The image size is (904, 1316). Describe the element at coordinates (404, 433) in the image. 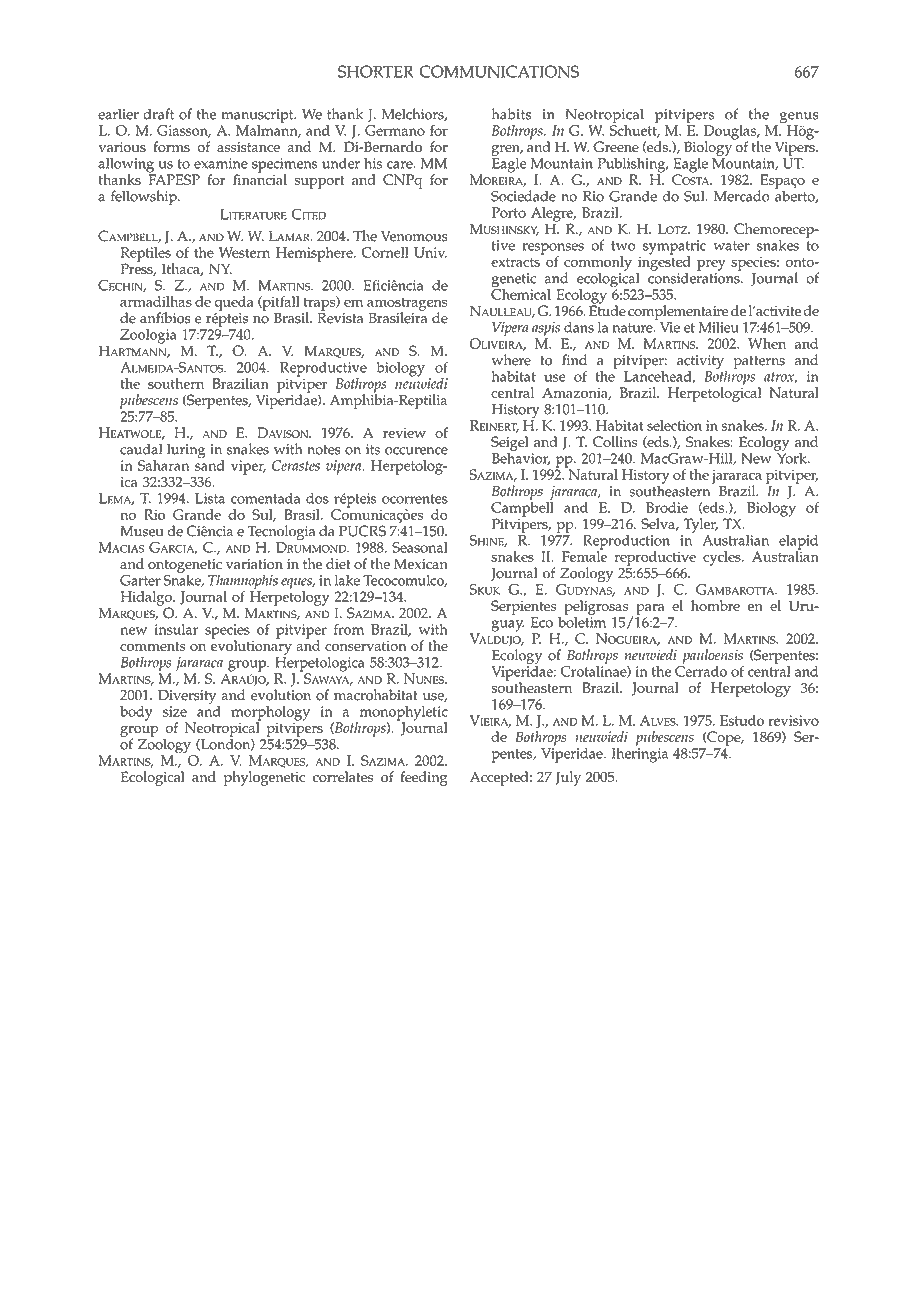

I see `review` at that location.
